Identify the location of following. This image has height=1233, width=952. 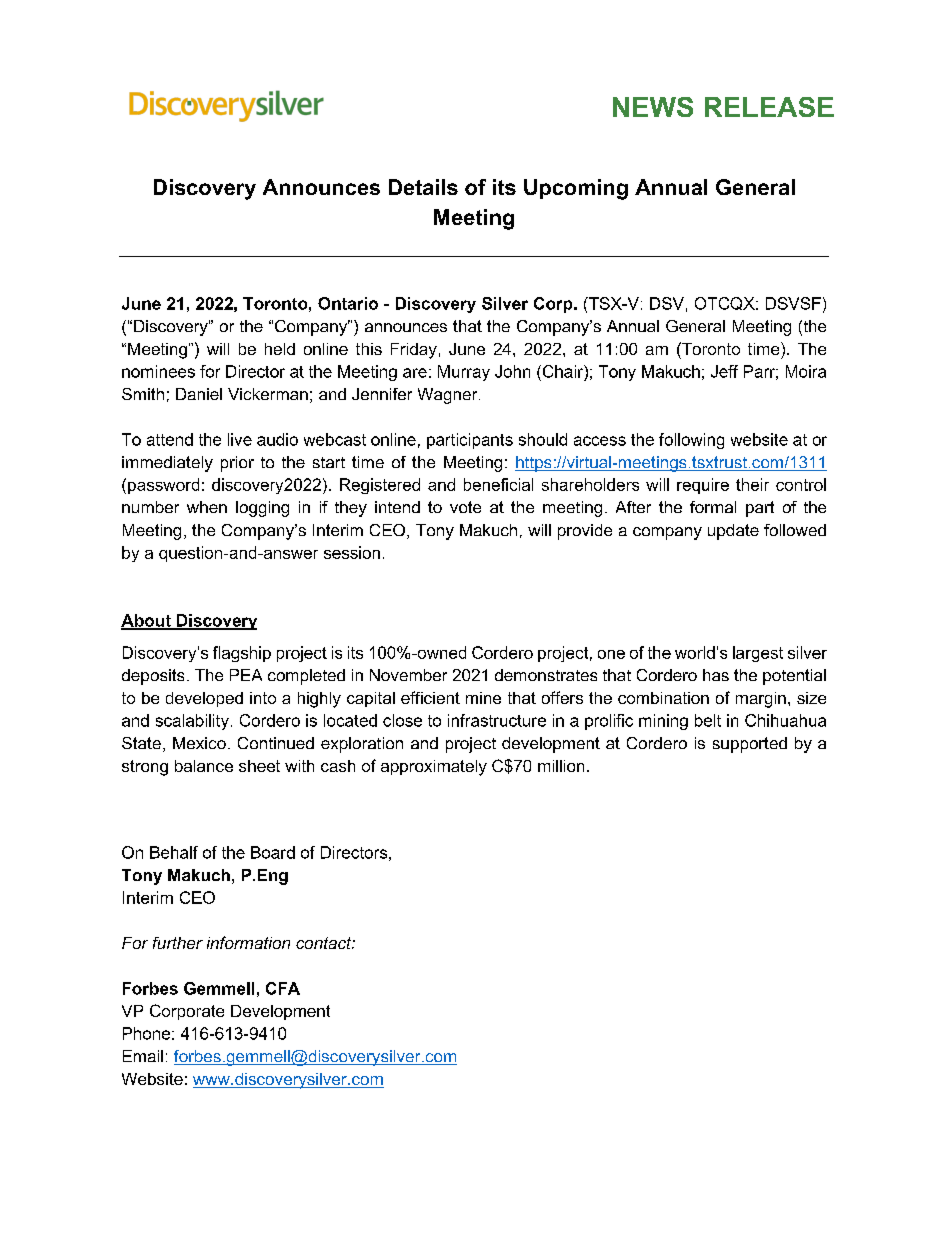
(691, 441).
